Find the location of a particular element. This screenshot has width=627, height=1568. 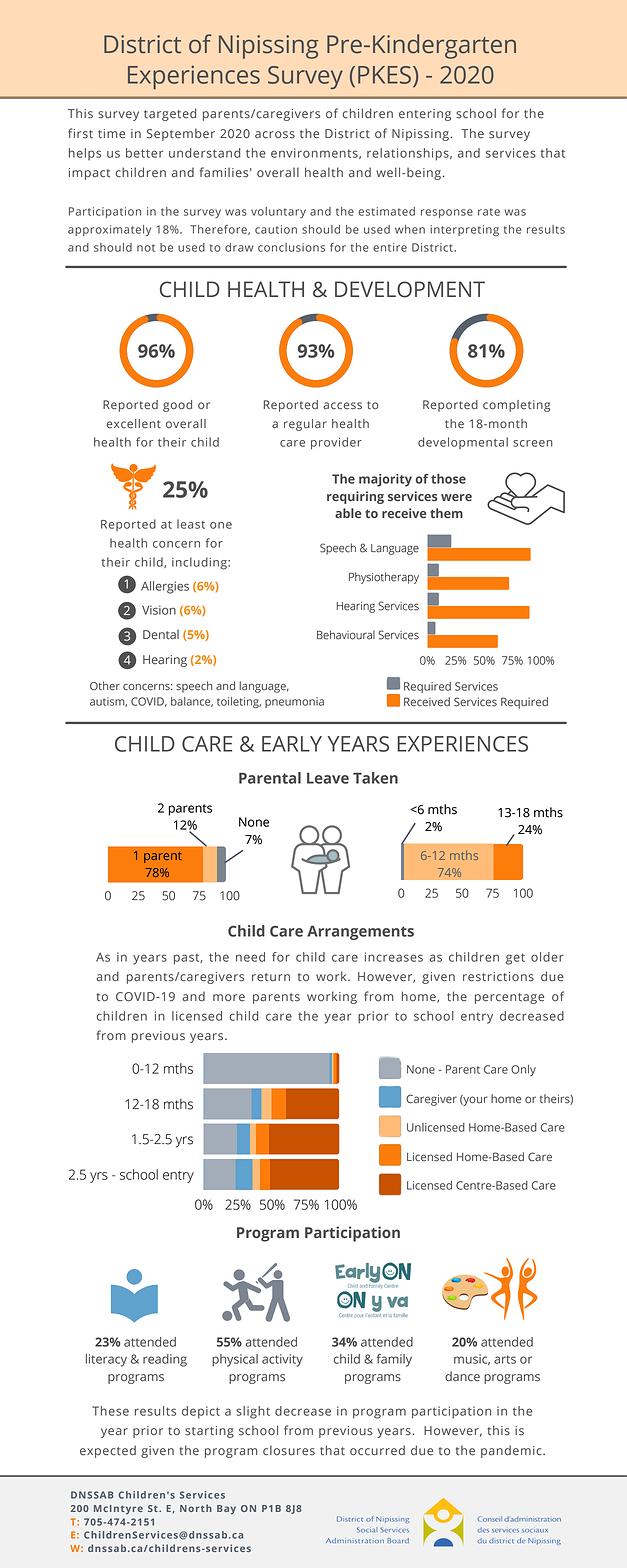

environments is located at coordinates (315, 153).
